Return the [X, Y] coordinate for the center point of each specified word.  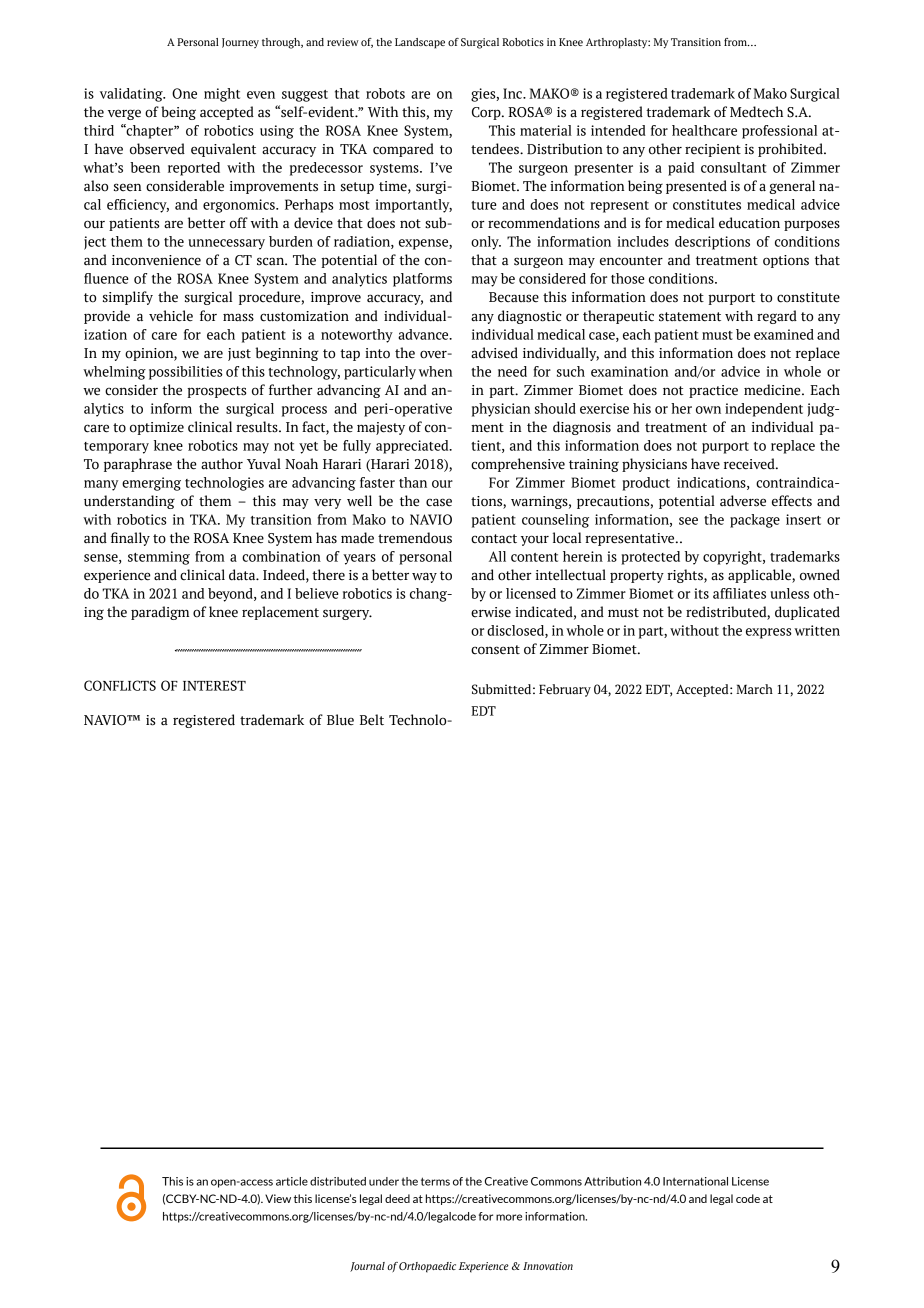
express [769, 633]
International [695, 1181]
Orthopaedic [427, 1267]
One [184, 93]
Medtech [756, 112]
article [292, 1181]
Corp [487, 113]
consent [495, 650]
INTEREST [214, 685]
